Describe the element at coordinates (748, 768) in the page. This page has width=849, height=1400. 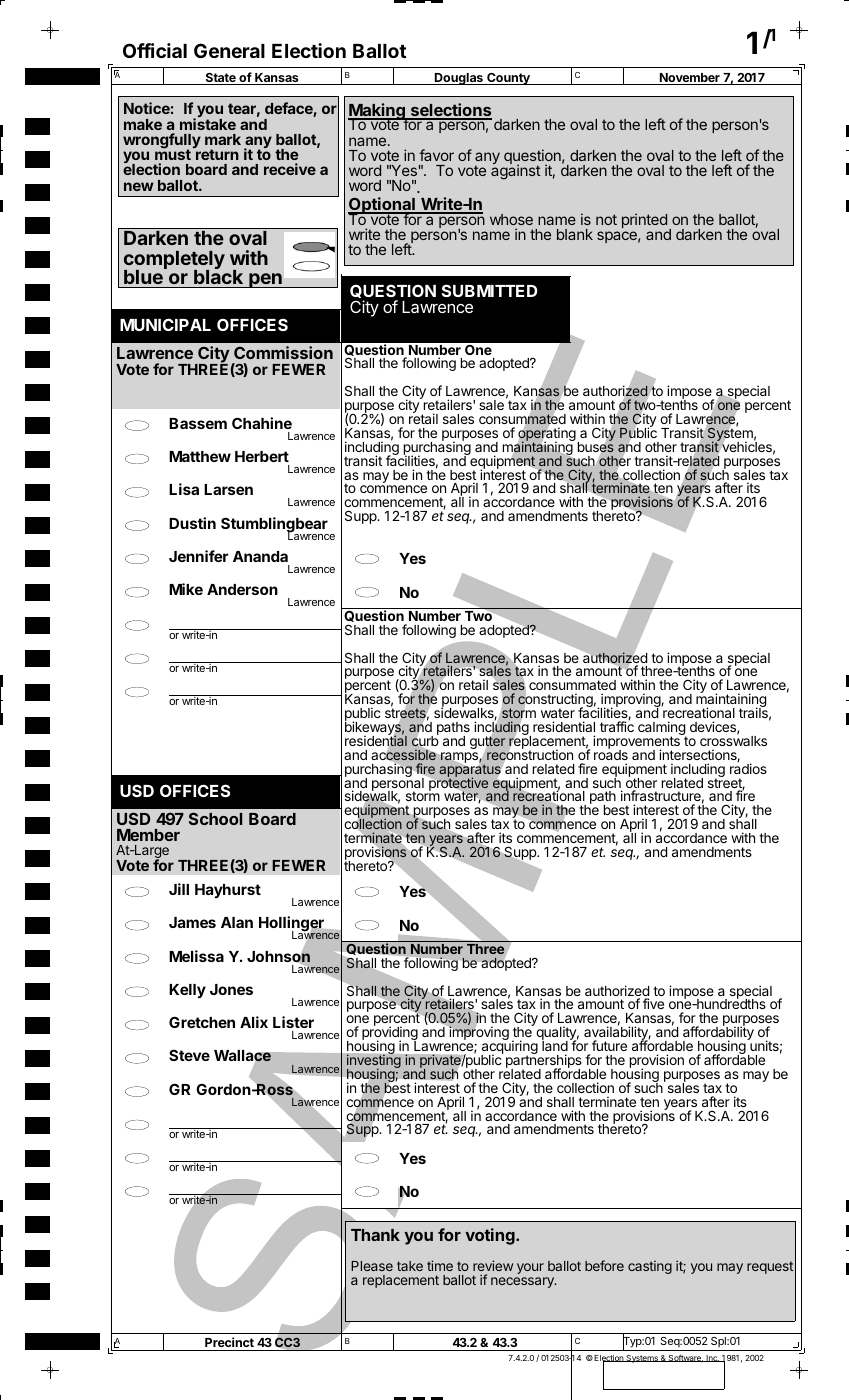
I see `radios` at that location.
